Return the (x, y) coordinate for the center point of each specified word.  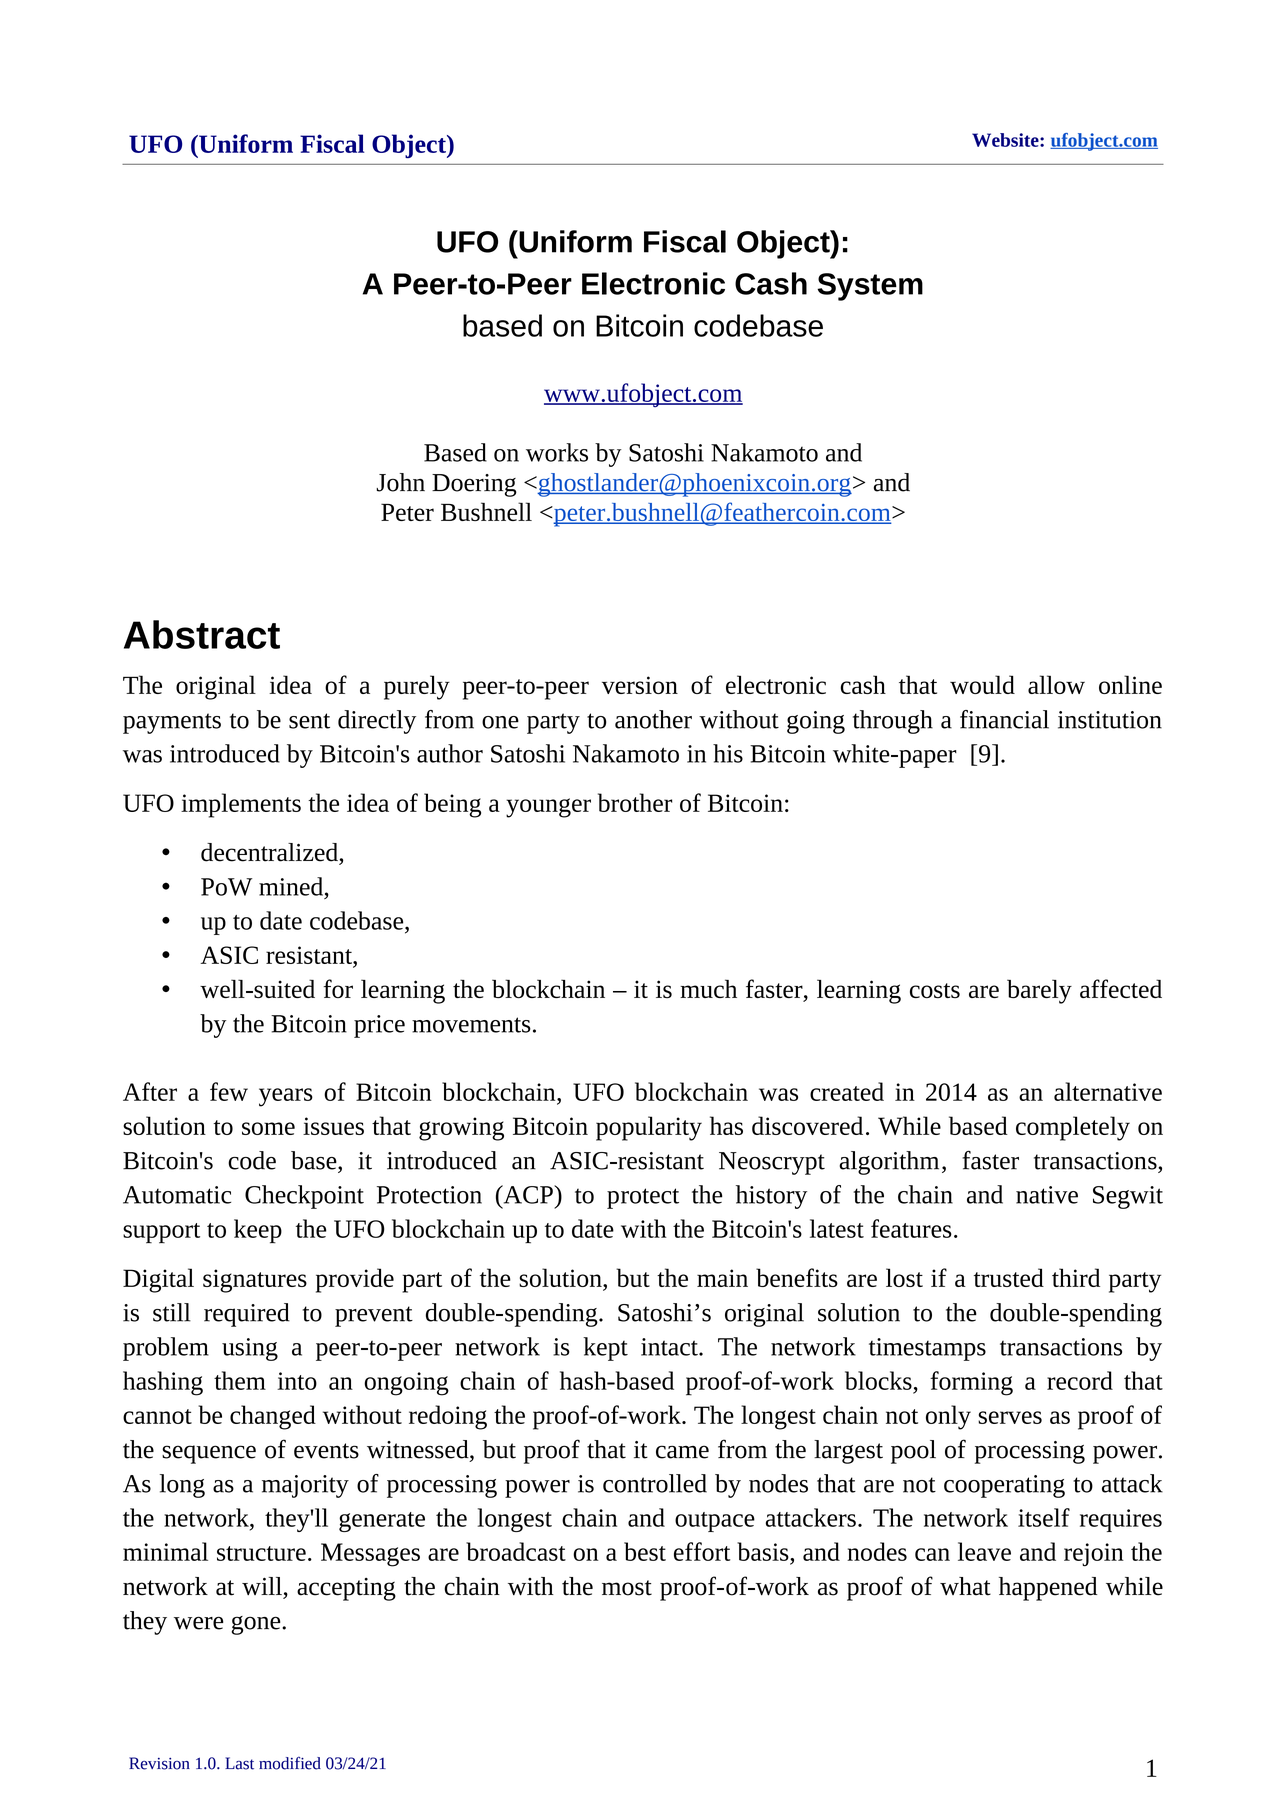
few (229, 1091)
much (708, 988)
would (982, 684)
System (870, 287)
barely (1039, 991)
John (400, 482)
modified (290, 1763)
